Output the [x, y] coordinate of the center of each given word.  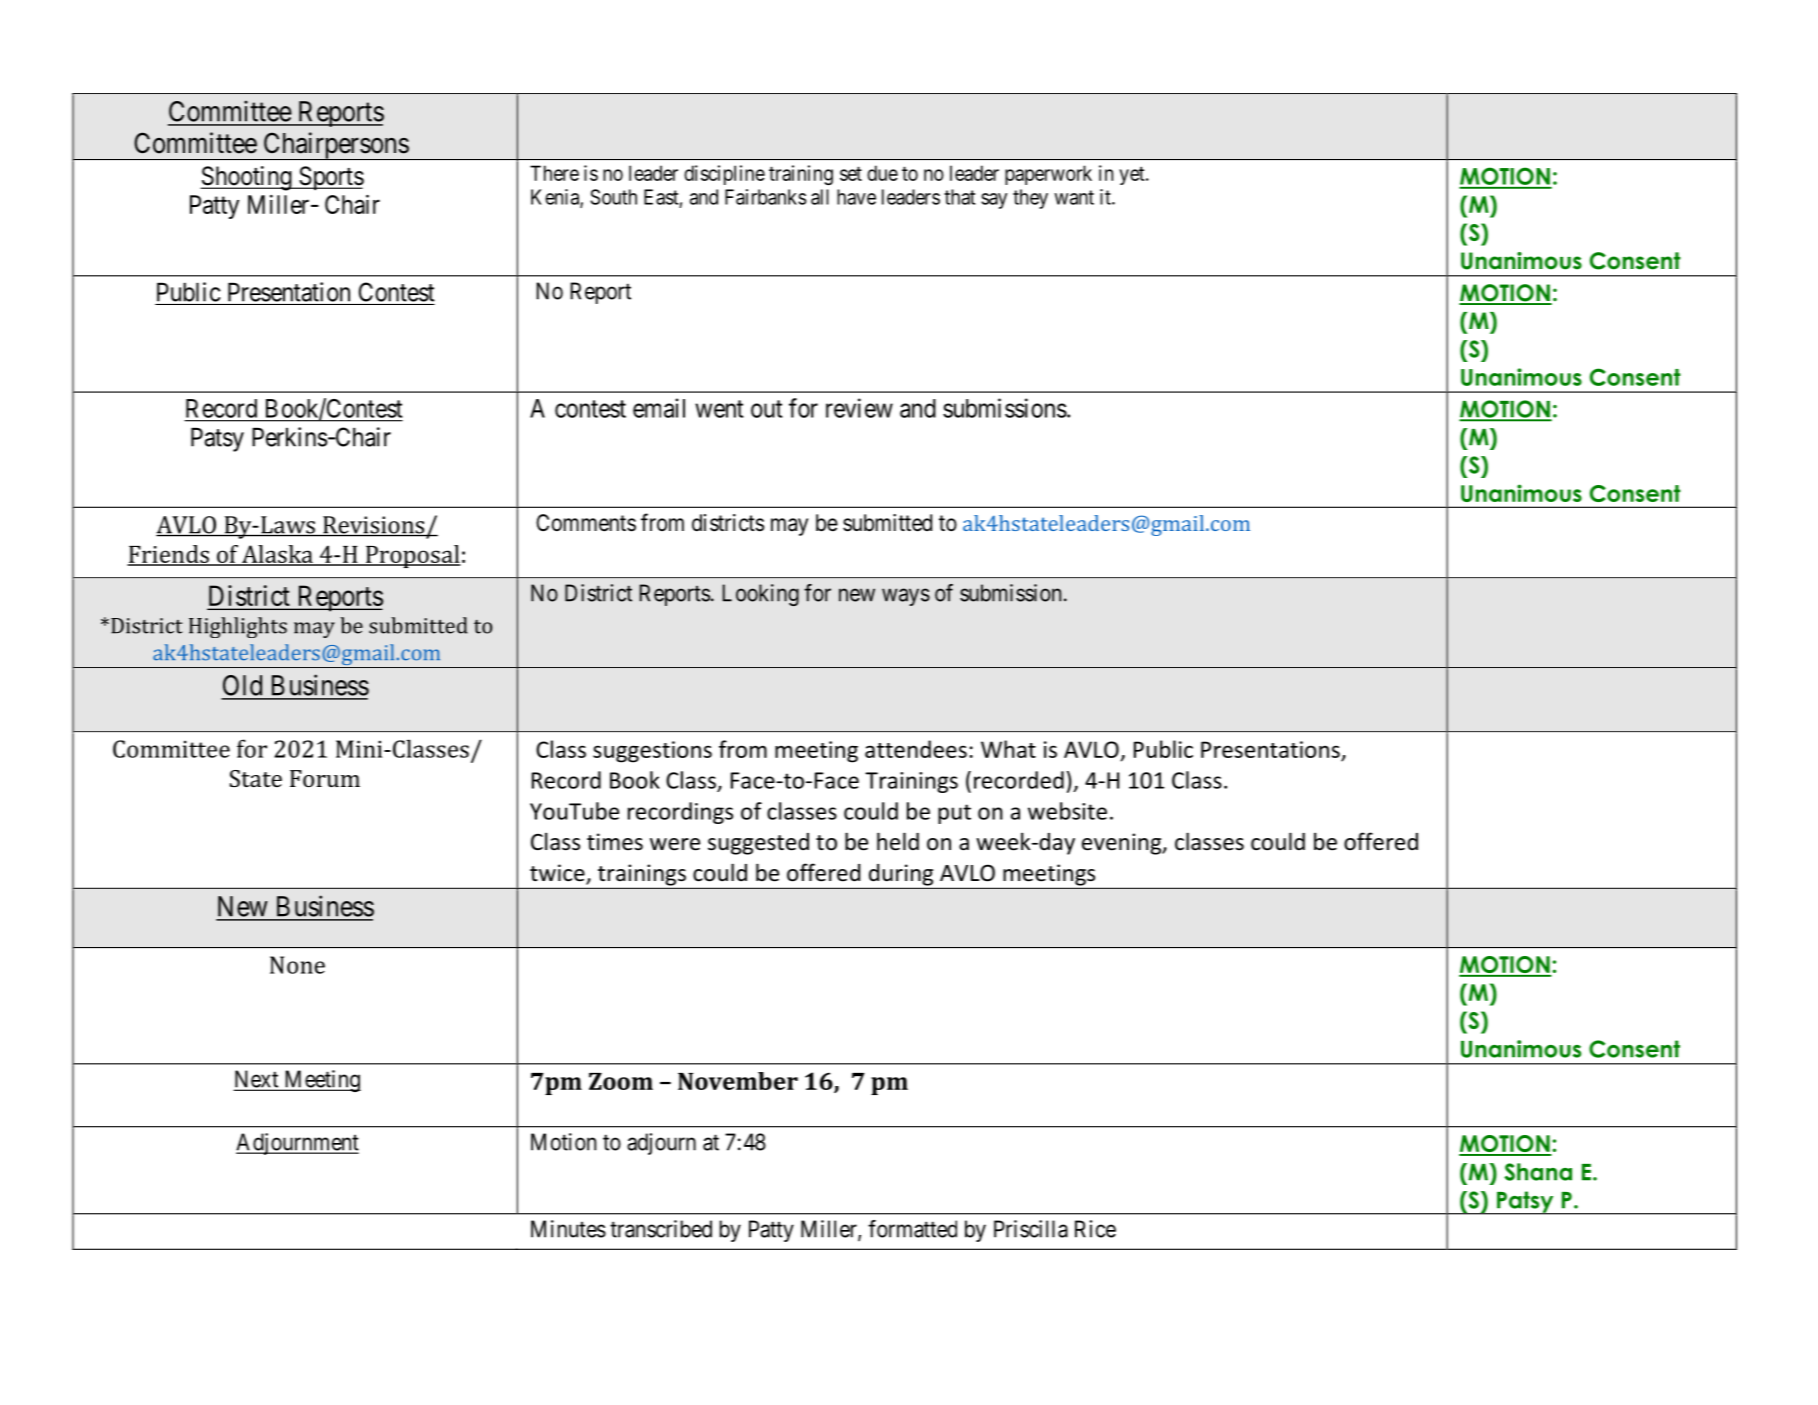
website [1067, 811]
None [297, 965]
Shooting [247, 178]
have [856, 197]
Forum [325, 778]
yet [1133, 175]
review [859, 408]
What [1008, 749]
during [901, 875]
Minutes [568, 1229]
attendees [916, 749]
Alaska [277, 555]
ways [906, 597]
